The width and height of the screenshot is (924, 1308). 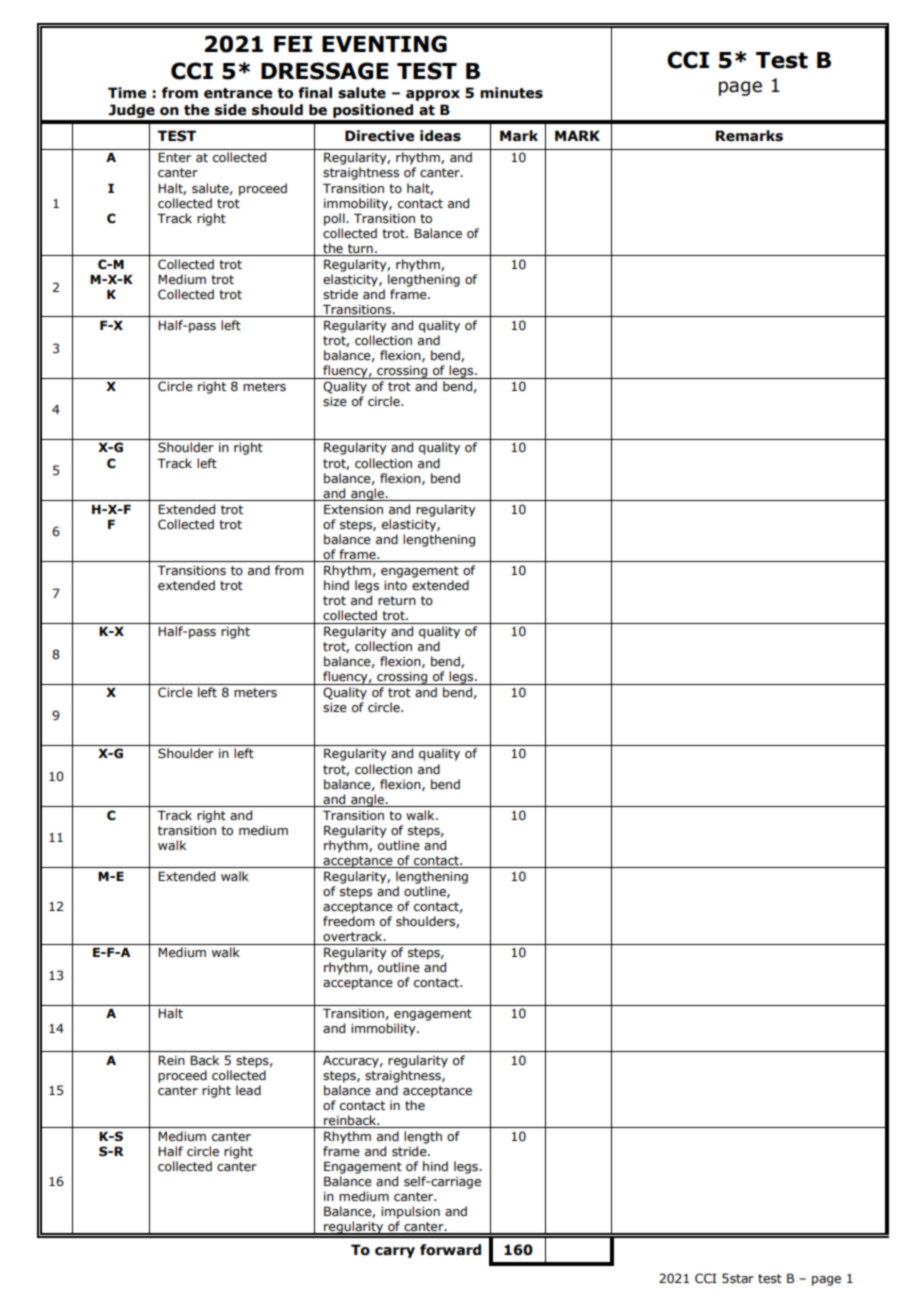 What do you see at coordinates (450, 1250) in the screenshot?
I see `forward` at bounding box center [450, 1250].
